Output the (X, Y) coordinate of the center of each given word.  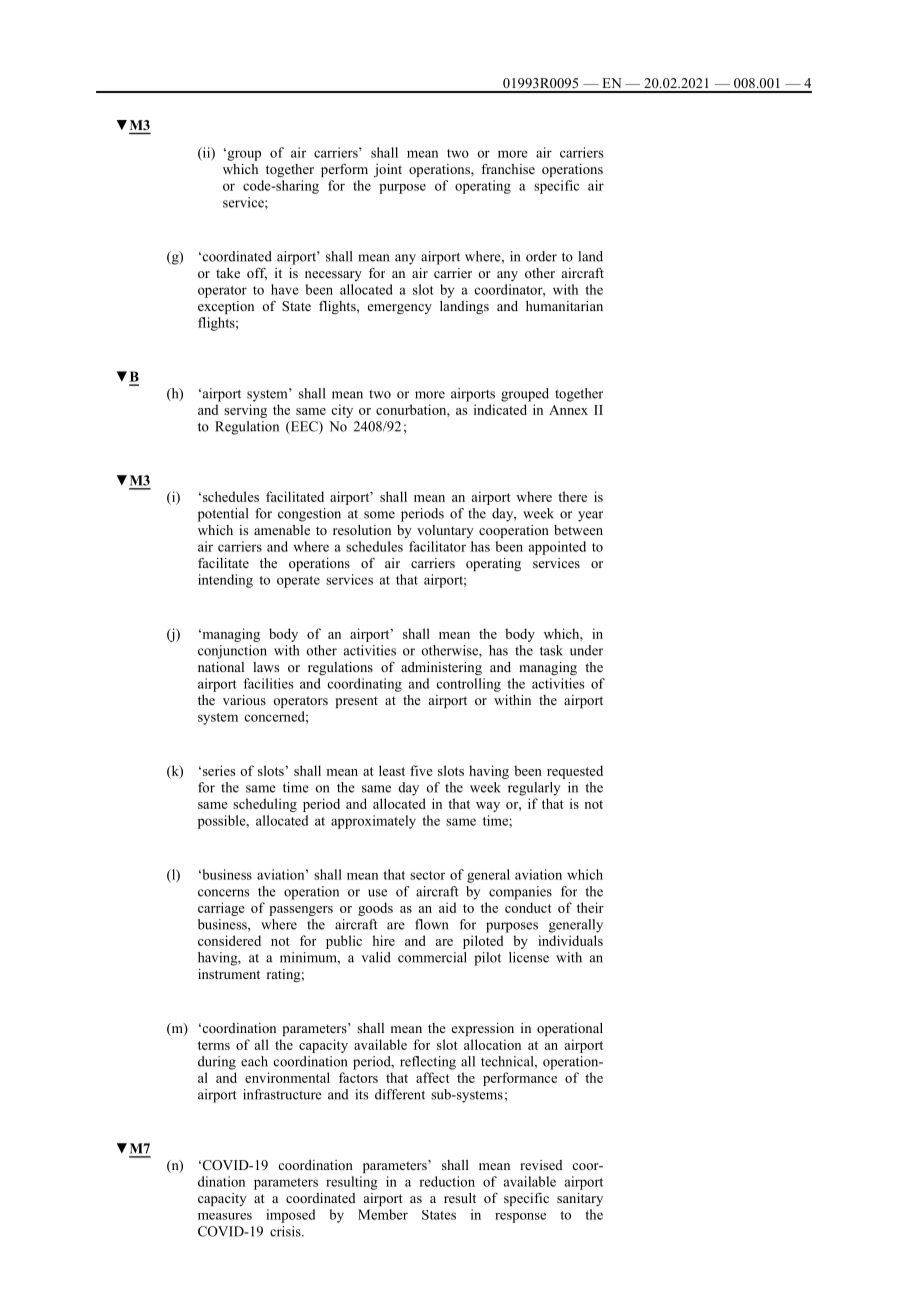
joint (388, 170)
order (541, 256)
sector (427, 875)
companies (520, 893)
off (257, 274)
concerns (223, 893)
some (379, 515)
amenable (282, 530)
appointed (557, 548)
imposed (290, 1216)
